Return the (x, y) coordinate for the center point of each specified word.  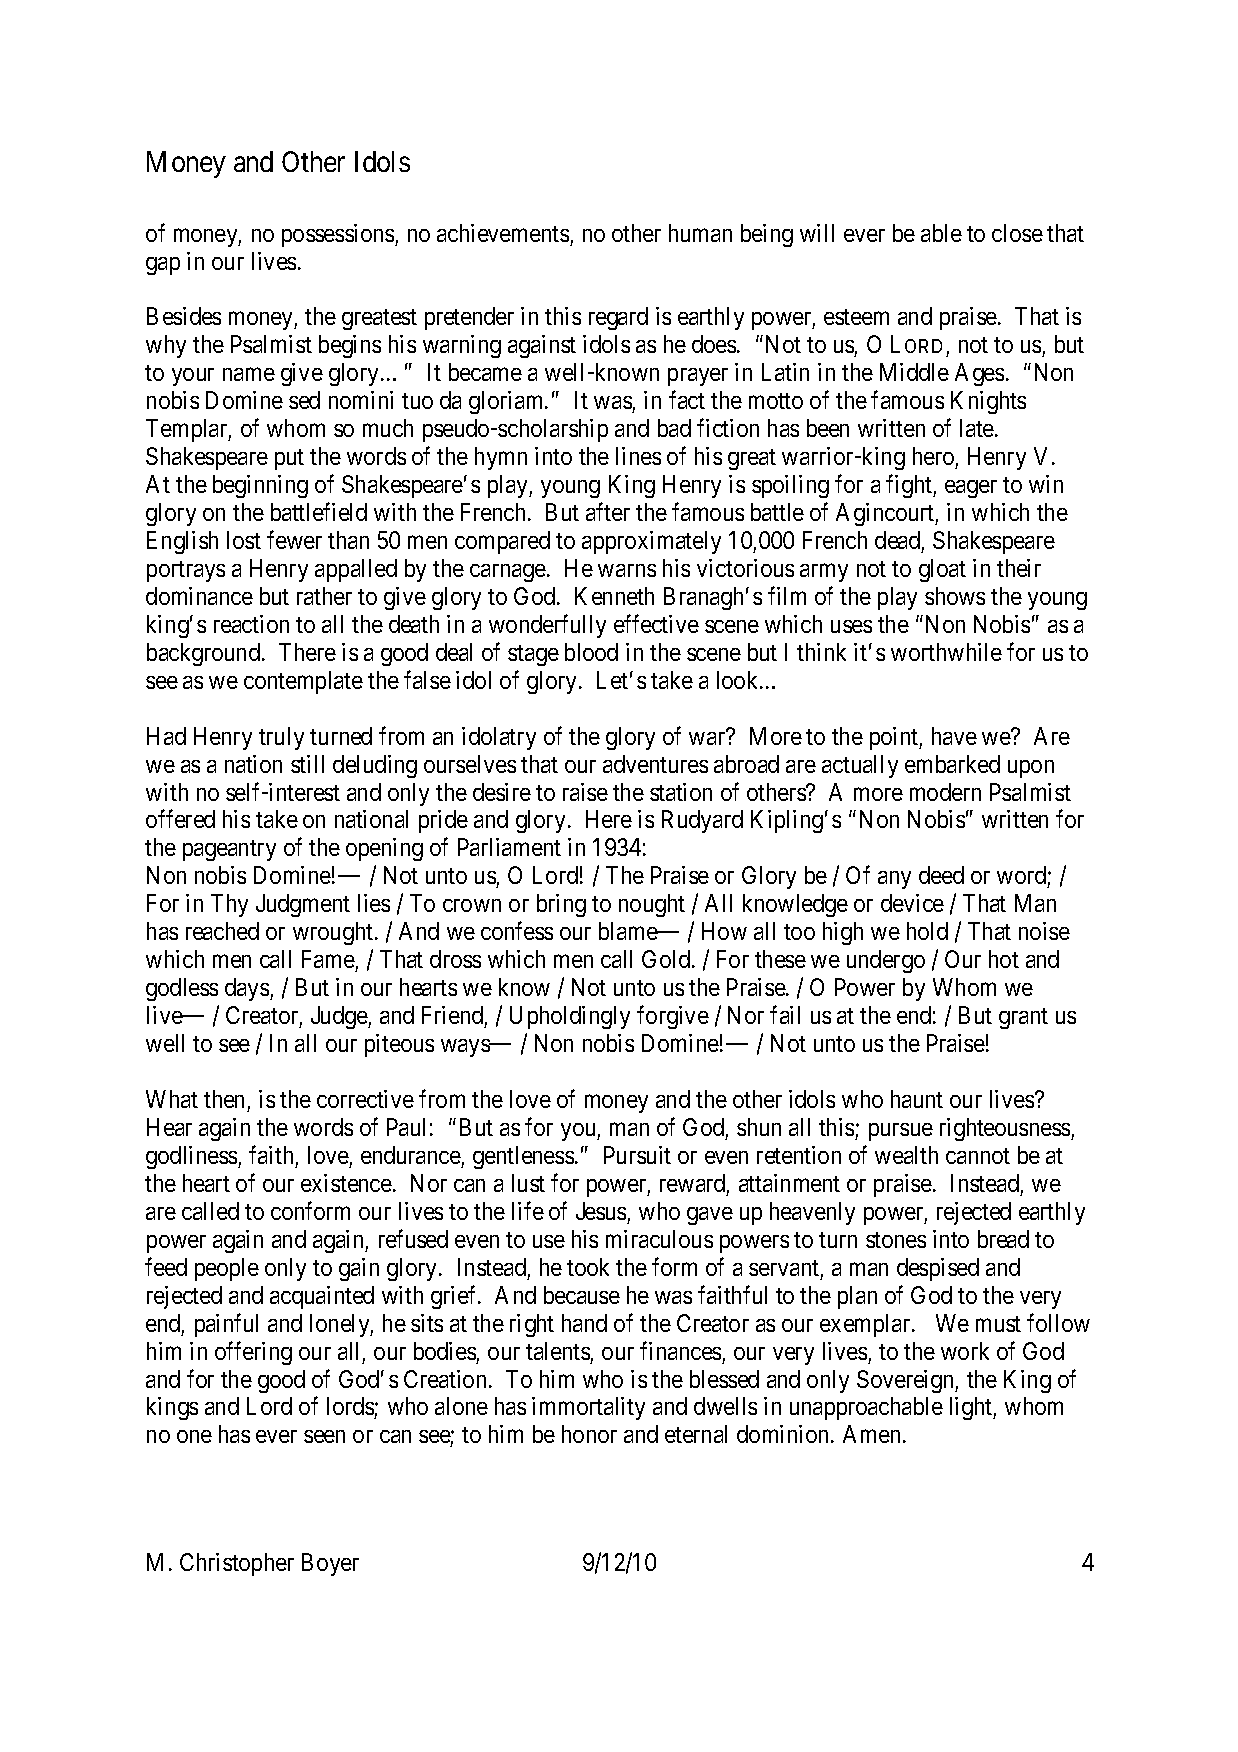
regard (618, 318)
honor (589, 1434)
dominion (784, 1434)
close (1017, 233)
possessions (339, 235)
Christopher (237, 1564)
